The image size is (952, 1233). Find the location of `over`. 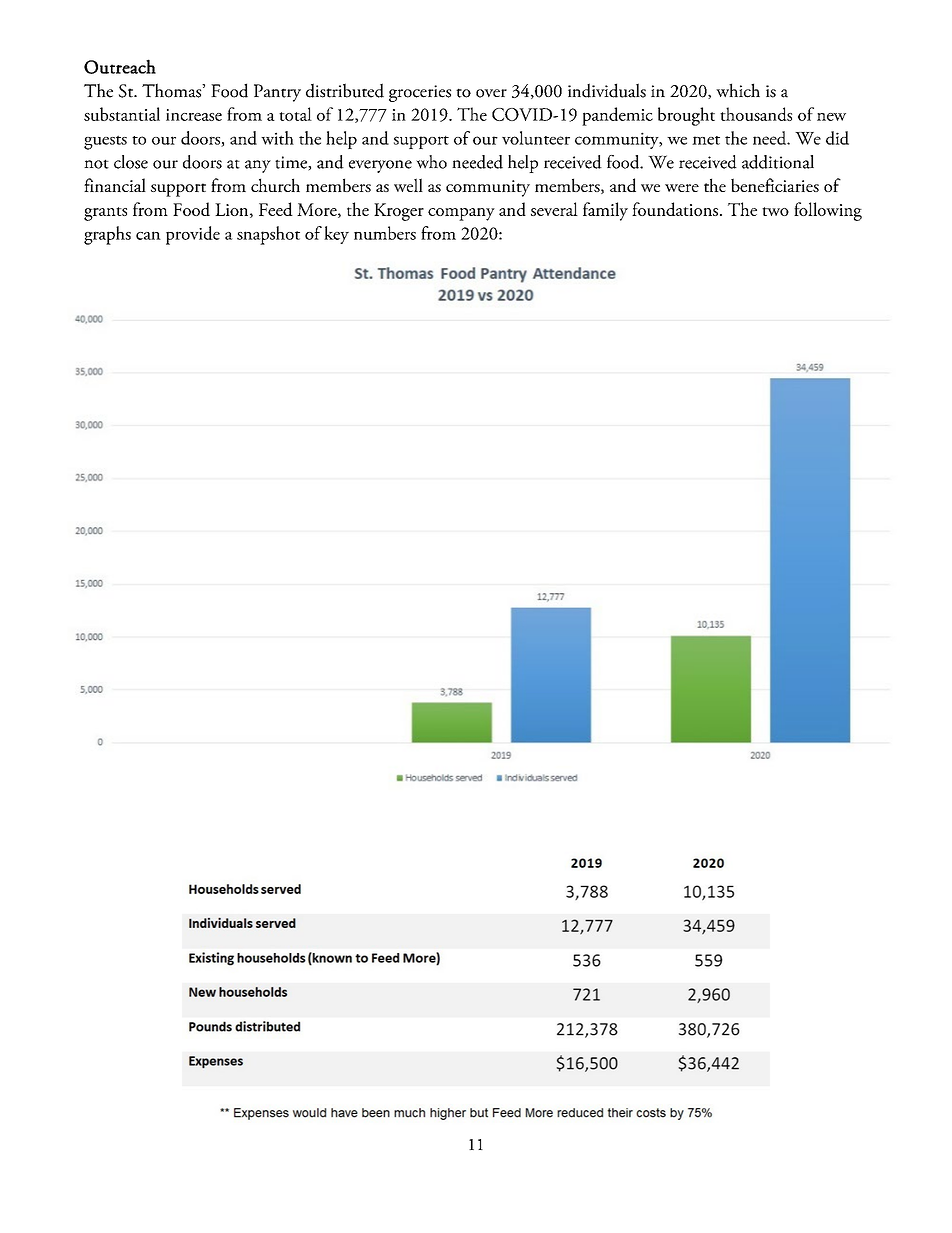

over is located at coordinates (491, 93).
